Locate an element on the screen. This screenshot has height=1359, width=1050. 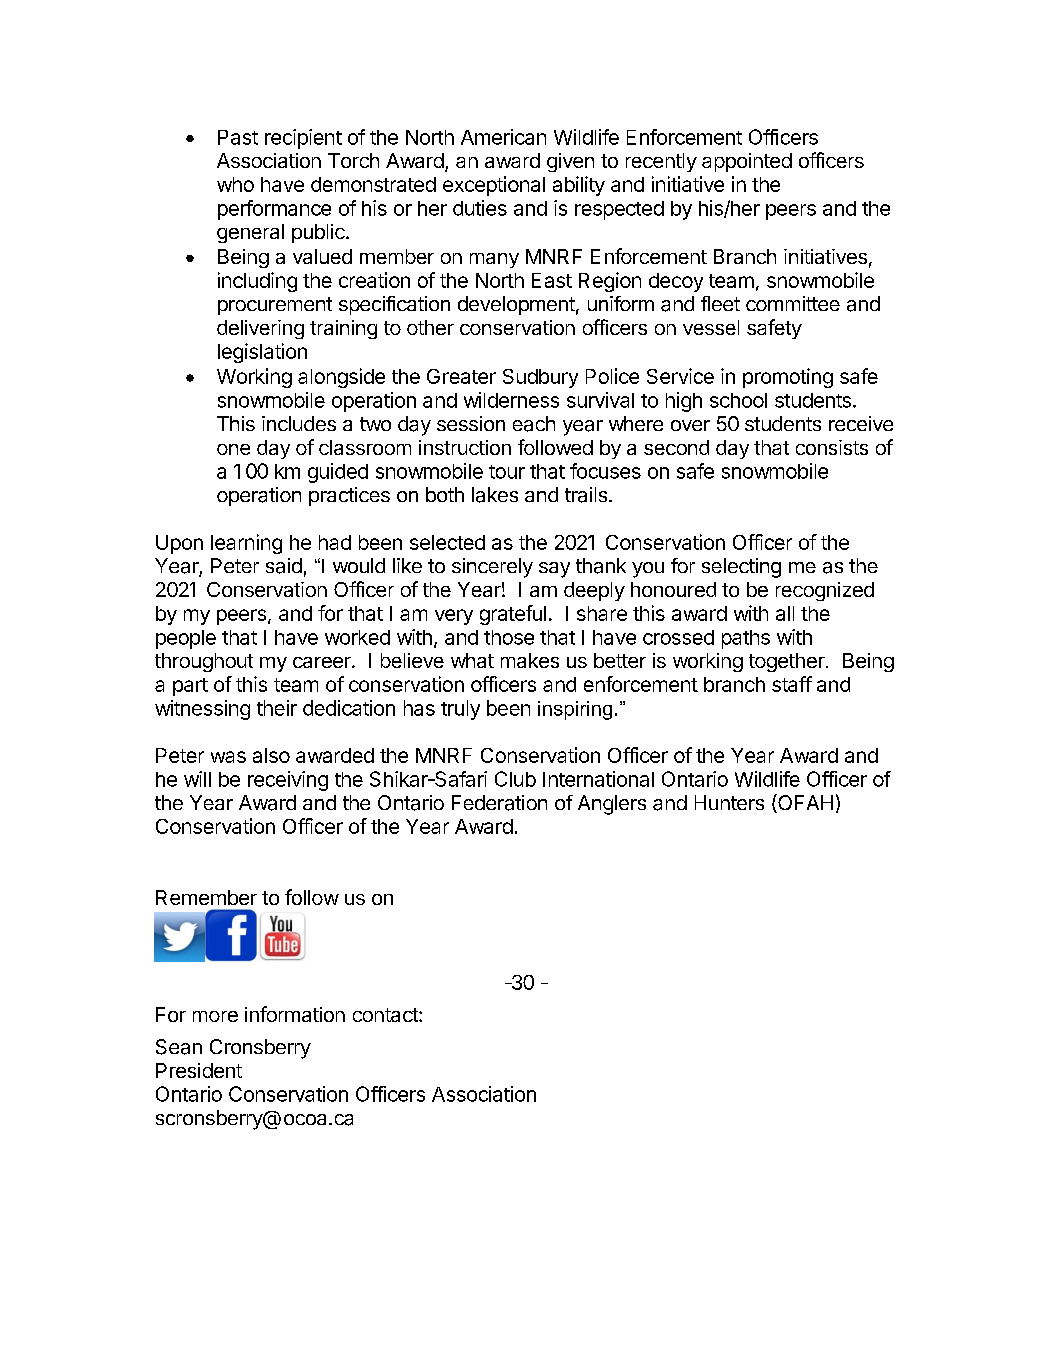
grateful is located at coordinates (513, 615).
